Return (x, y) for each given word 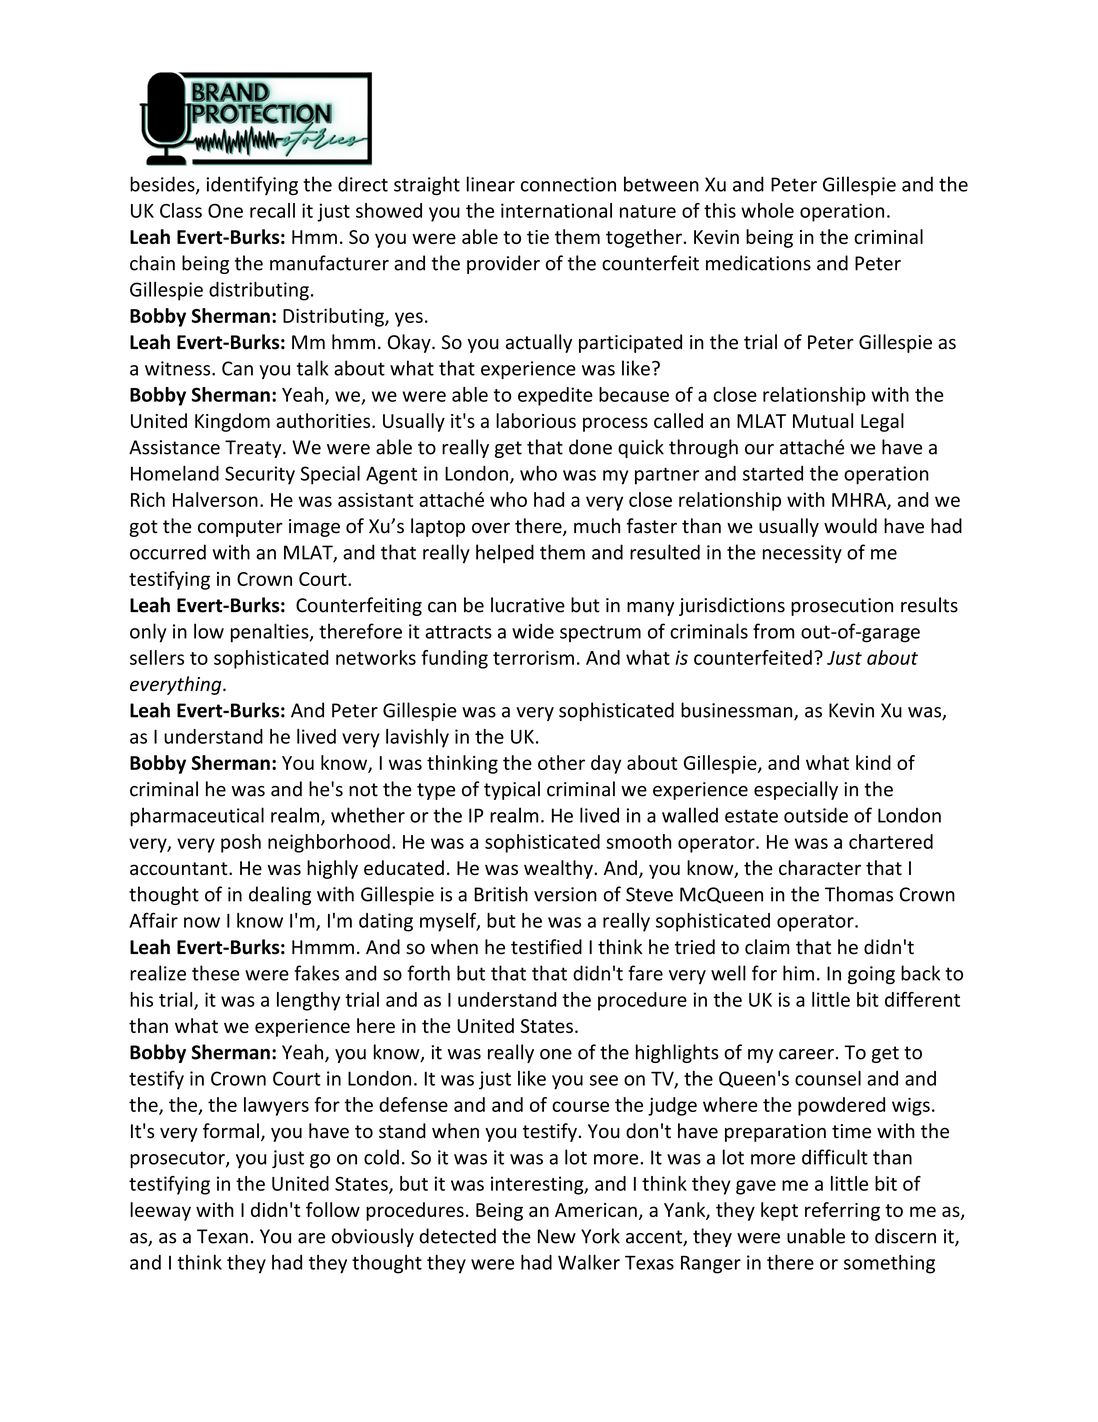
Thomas (859, 894)
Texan (222, 1236)
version (565, 894)
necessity (802, 554)
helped (505, 553)
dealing (280, 895)
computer (240, 528)
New (557, 1236)
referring (842, 1211)
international (556, 210)
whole (767, 210)
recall (272, 210)
